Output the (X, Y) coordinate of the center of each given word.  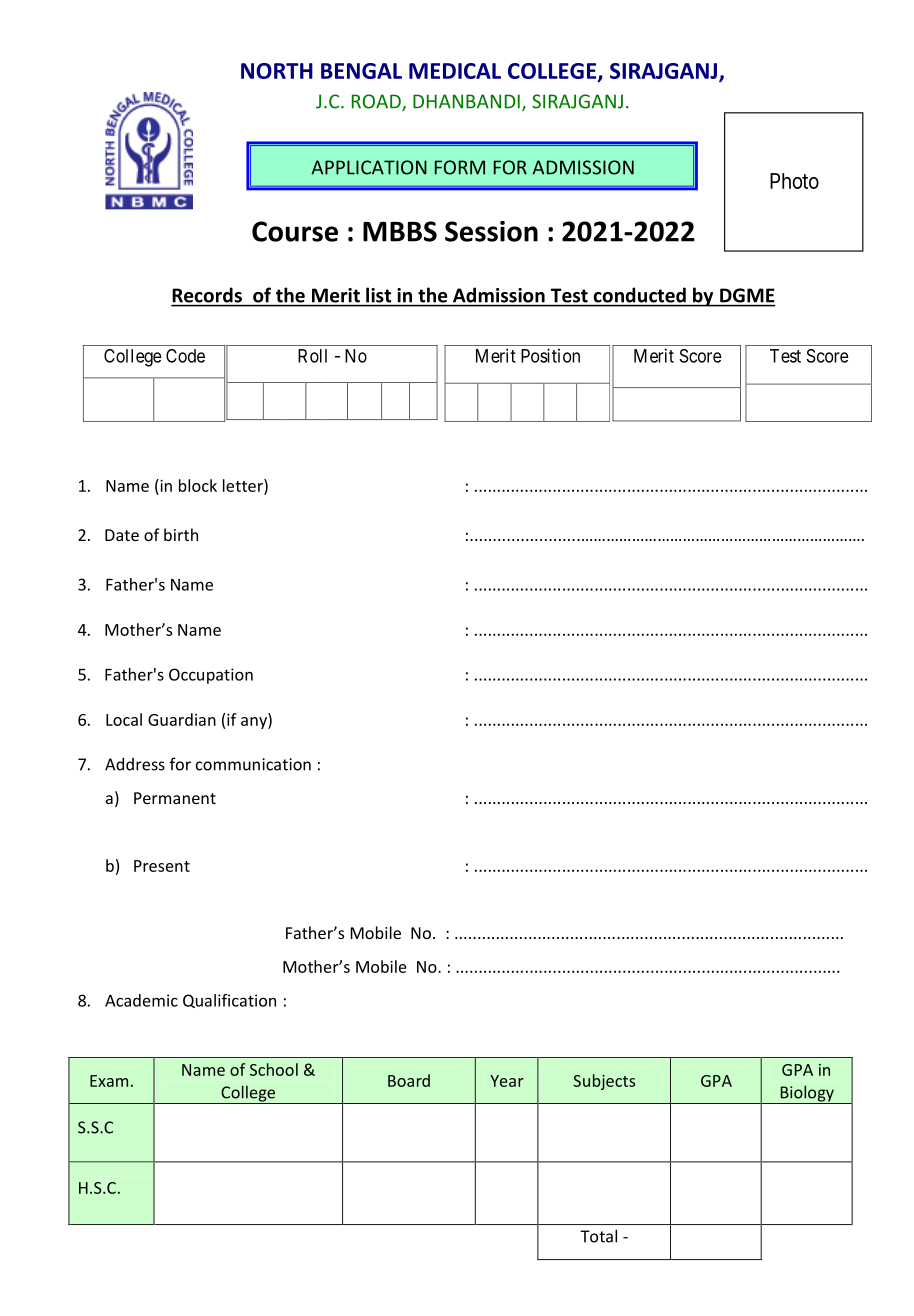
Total (598, 1236)
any (255, 723)
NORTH (277, 71)
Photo (794, 181)
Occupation (211, 676)
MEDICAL (455, 71)
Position (550, 355)
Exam (109, 1081)
